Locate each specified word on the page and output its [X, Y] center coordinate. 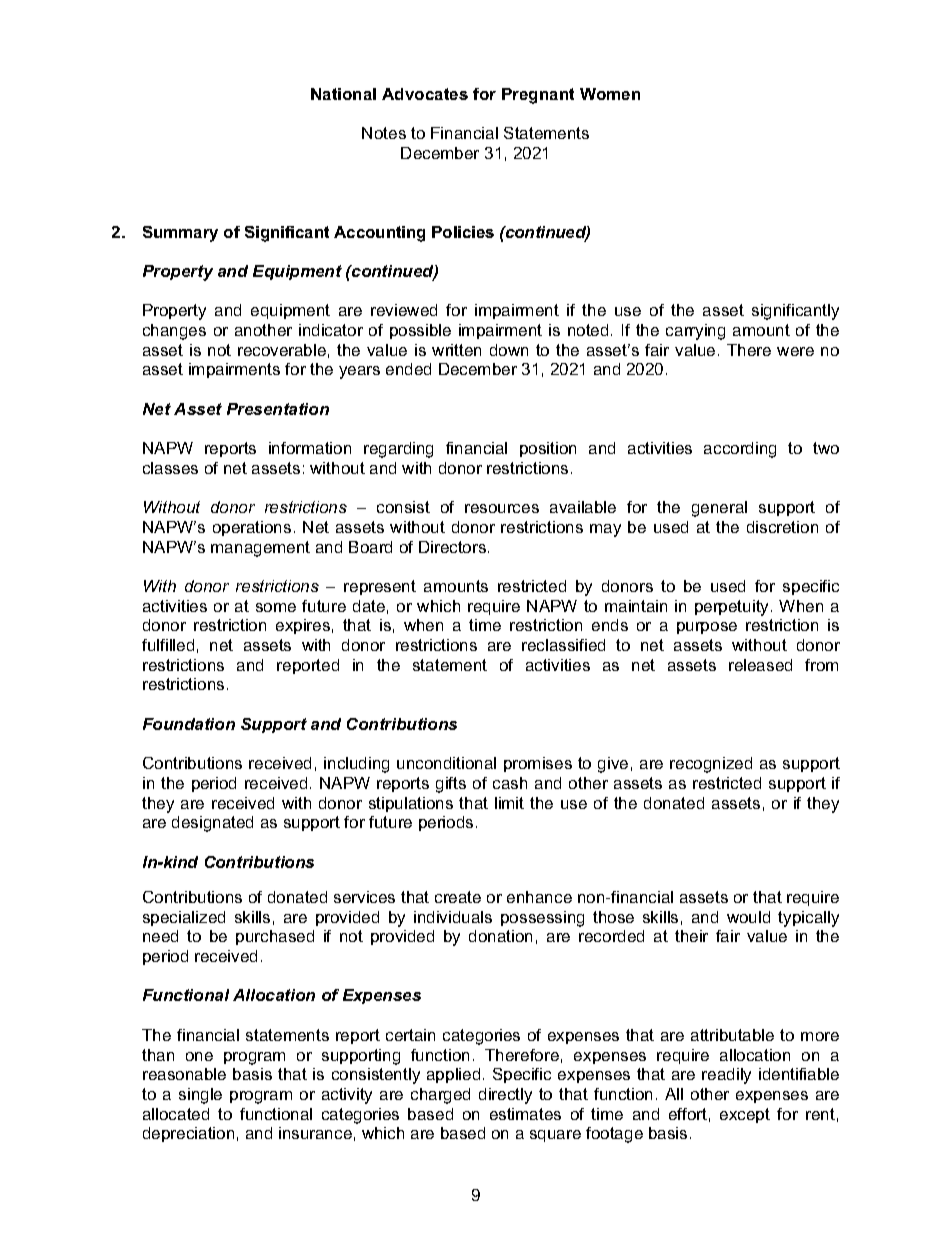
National [343, 94]
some [276, 607]
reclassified [563, 645]
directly [505, 1096]
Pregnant [538, 96]
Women [610, 94]
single [200, 1096]
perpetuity [733, 608]
